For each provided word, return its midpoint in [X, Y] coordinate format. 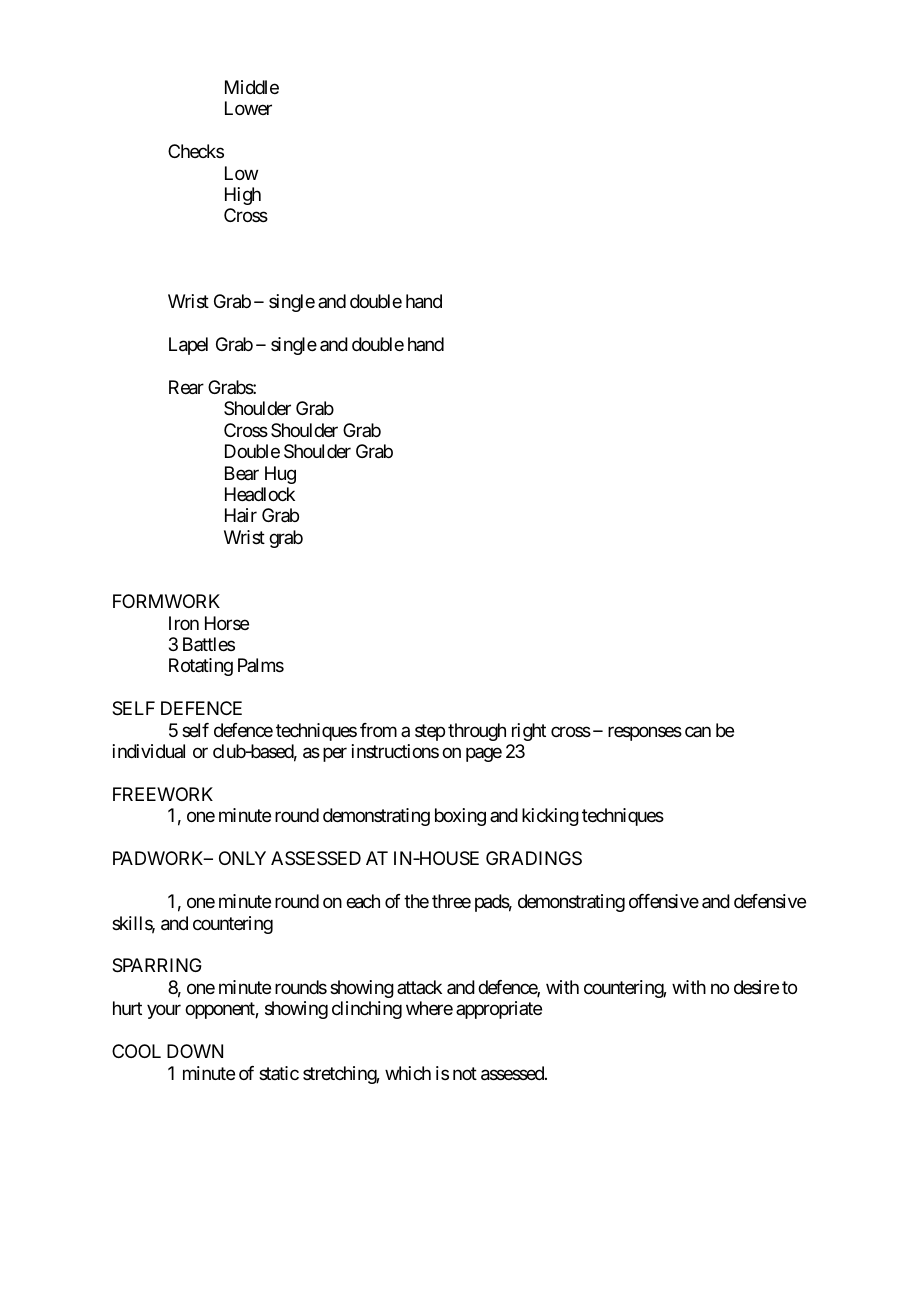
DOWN [195, 1051]
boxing [460, 817]
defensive [770, 901]
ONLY [242, 858]
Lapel [188, 346]
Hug [280, 475]
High [243, 196]
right [529, 732]
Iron [184, 623]
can [698, 731]
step [430, 732]
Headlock [260, 494]
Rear [186, 387]
